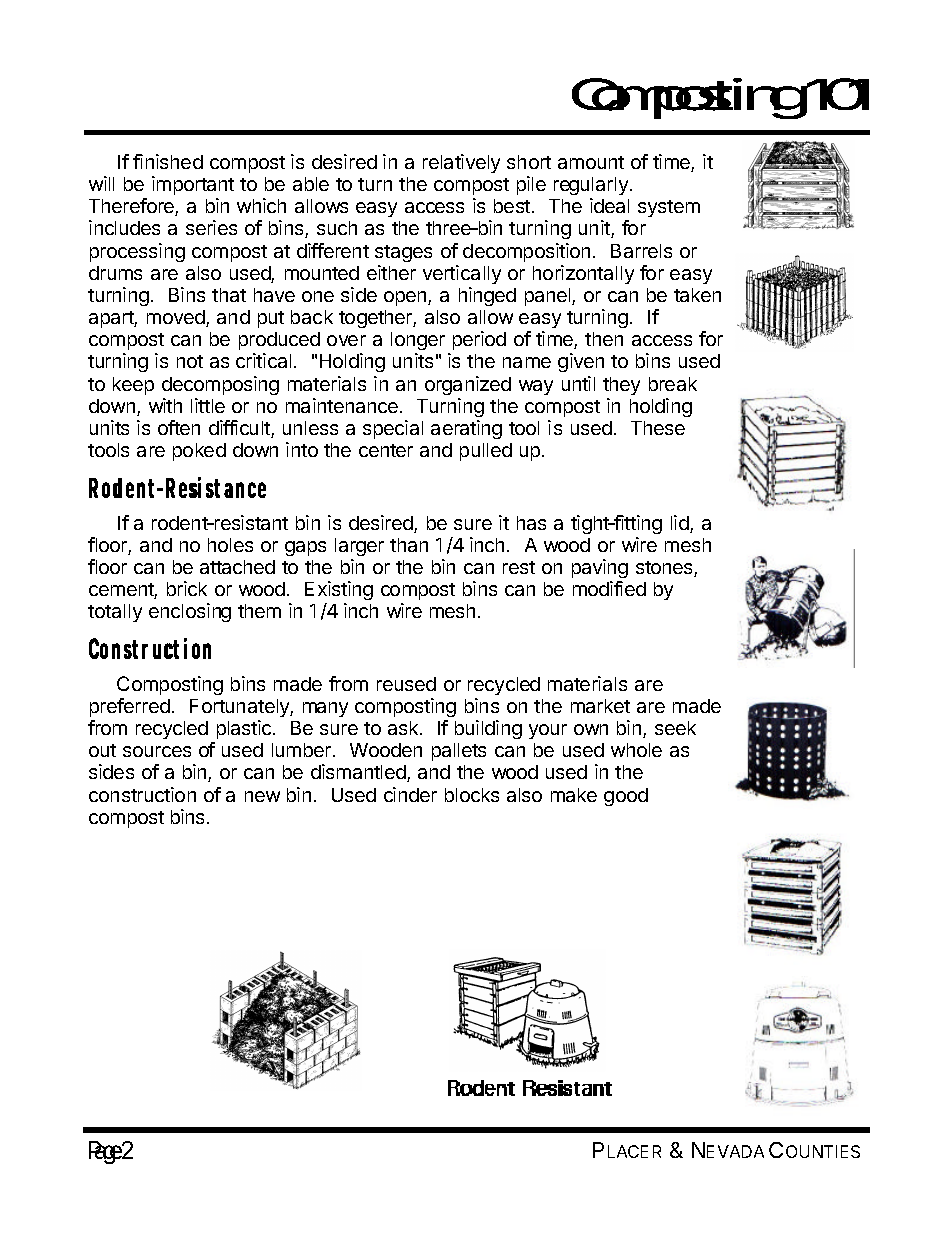  What do you see at coordinates (681, 524) in the image?
I see `lid` at bounding box center [681, 524].
